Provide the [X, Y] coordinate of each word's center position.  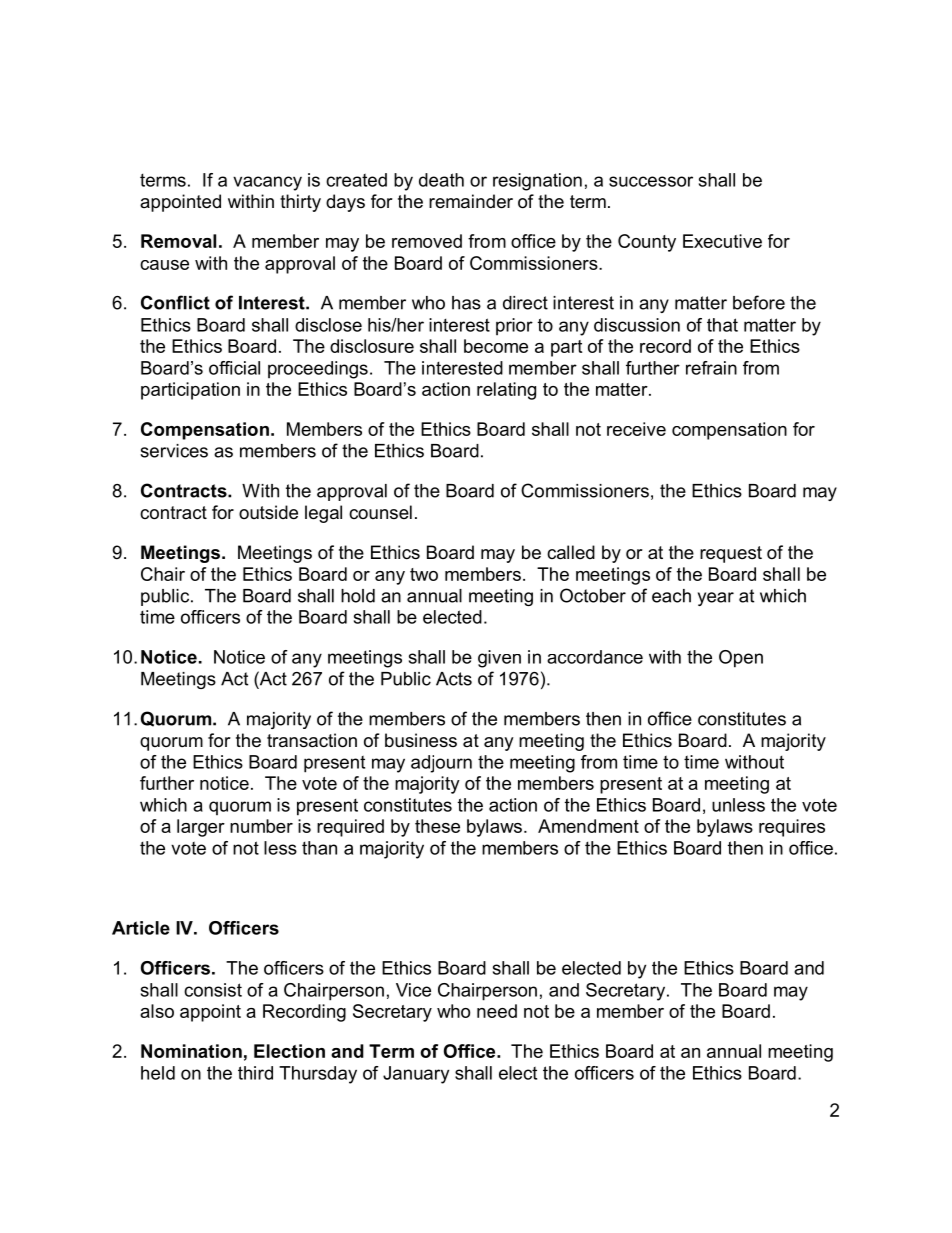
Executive [722, 241]
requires [792, 828]
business [421, 740]
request [731, 554]
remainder [471, 201]
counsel [380, 512]
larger [201, 828]
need [497, 1011]
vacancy [267, 183]
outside [268, 512]
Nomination [191, 1051]
